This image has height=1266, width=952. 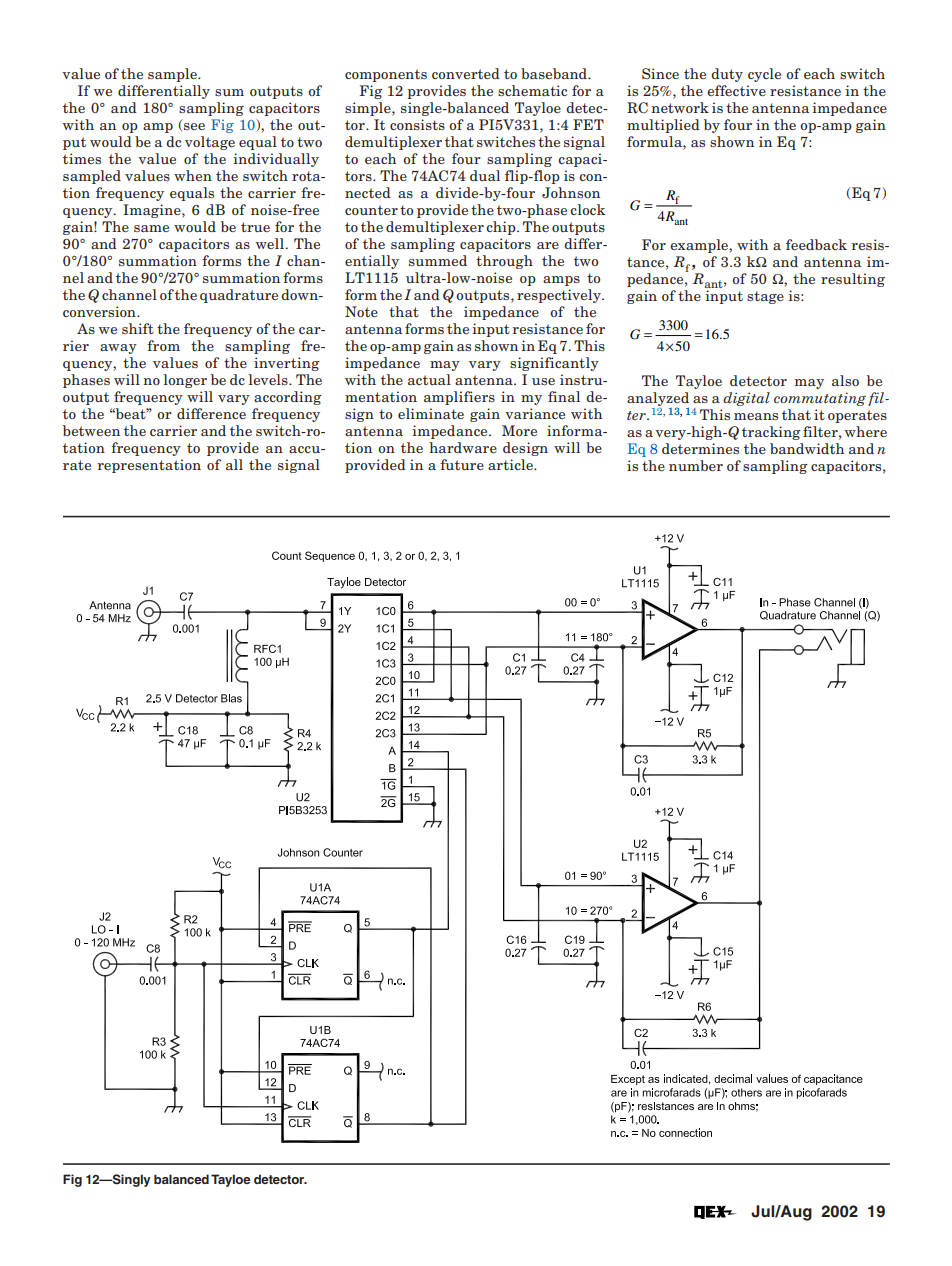 What do you see at coordinates (571, 192) in the image?
I see `Johnson` at bounding box center [571, 192].
